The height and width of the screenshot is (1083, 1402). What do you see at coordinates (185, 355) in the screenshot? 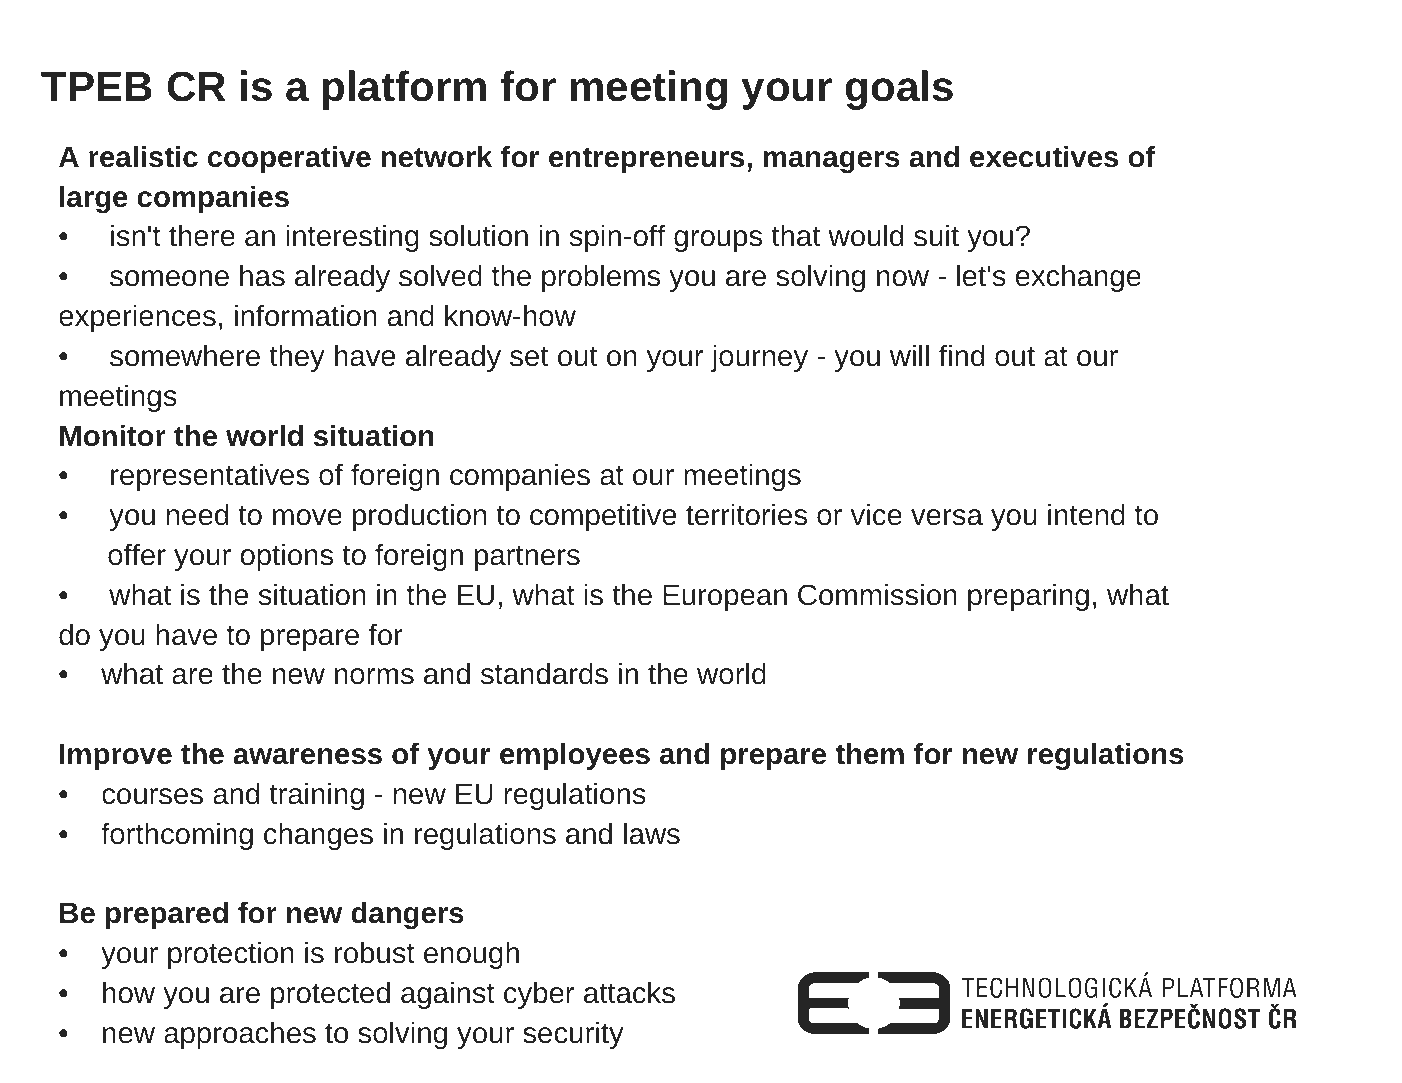
I see `somewhere` at bounding box center [185, 355].
